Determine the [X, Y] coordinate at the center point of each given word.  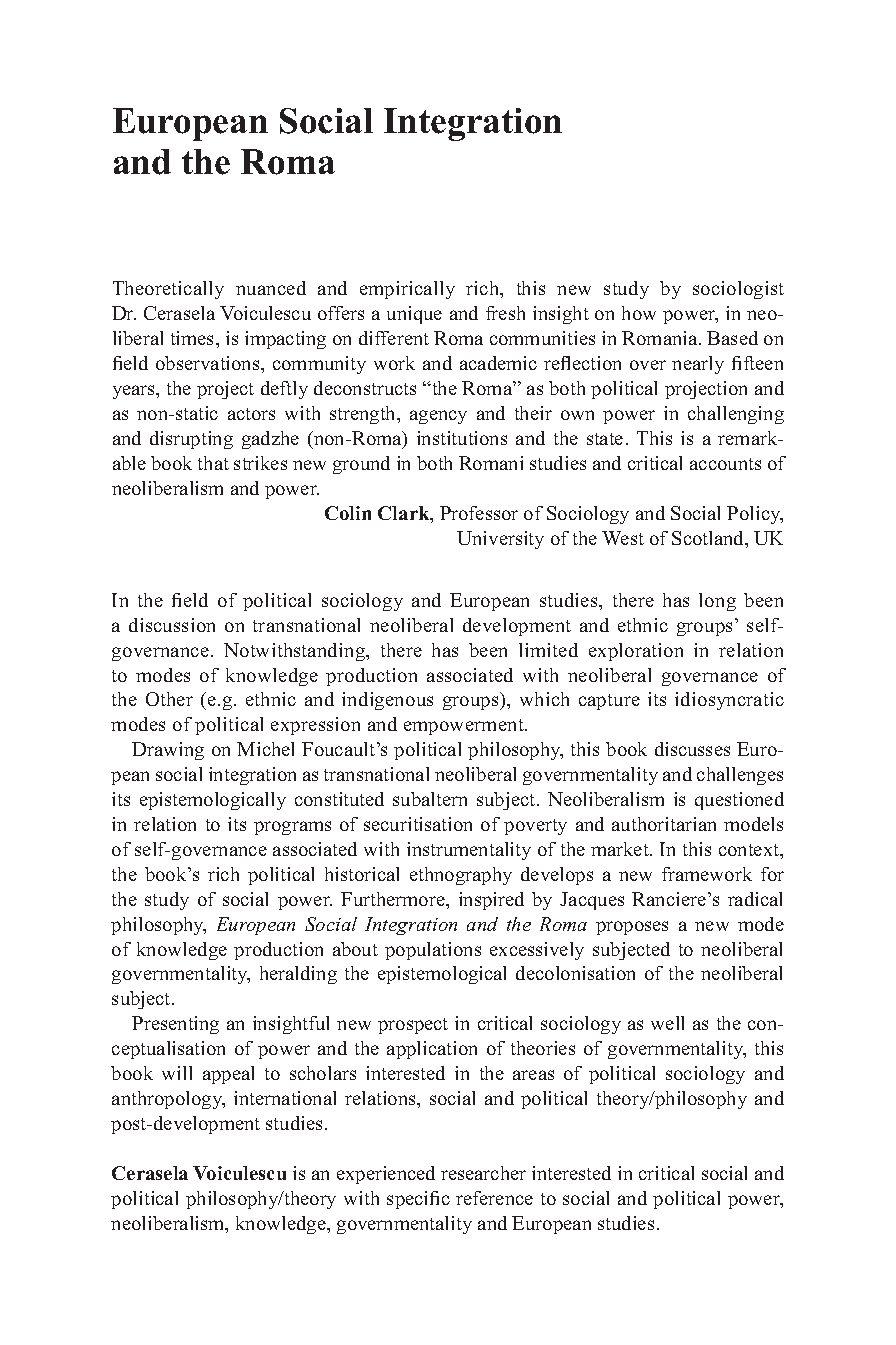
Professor [479, 513]
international [285, 1098]
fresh [505, 313]
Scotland [709, 539]
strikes [260, 463]
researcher [483, 1173]
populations [433, 951]
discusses [692, 749]
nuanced [271, 288]
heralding [298, 975]
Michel [265, 749]
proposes [632, 928]
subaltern [430, 799]
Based [732, 338]
